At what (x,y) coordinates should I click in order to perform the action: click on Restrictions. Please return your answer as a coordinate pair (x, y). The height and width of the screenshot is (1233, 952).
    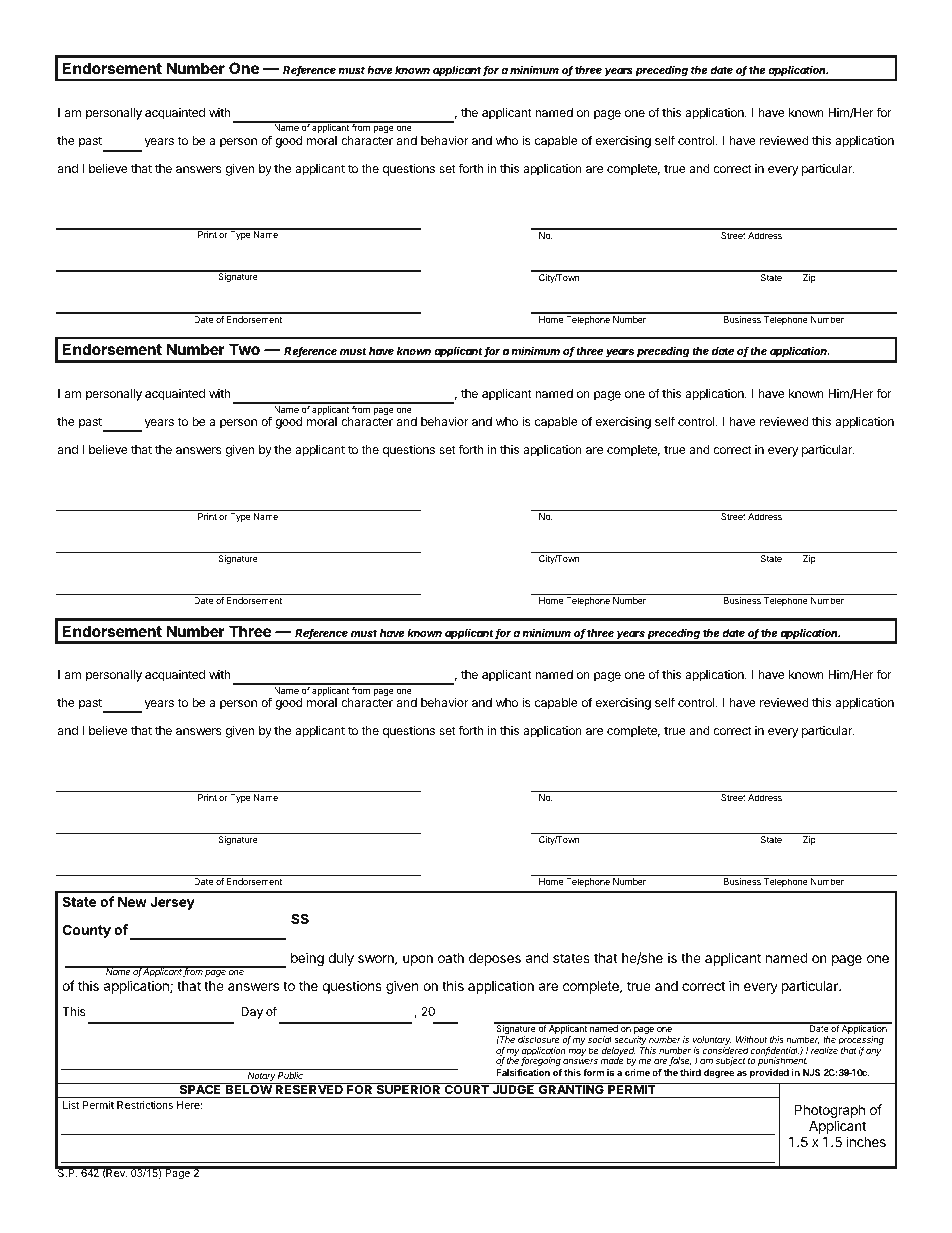
    Looking at the image, I should click on (145, 1105).
